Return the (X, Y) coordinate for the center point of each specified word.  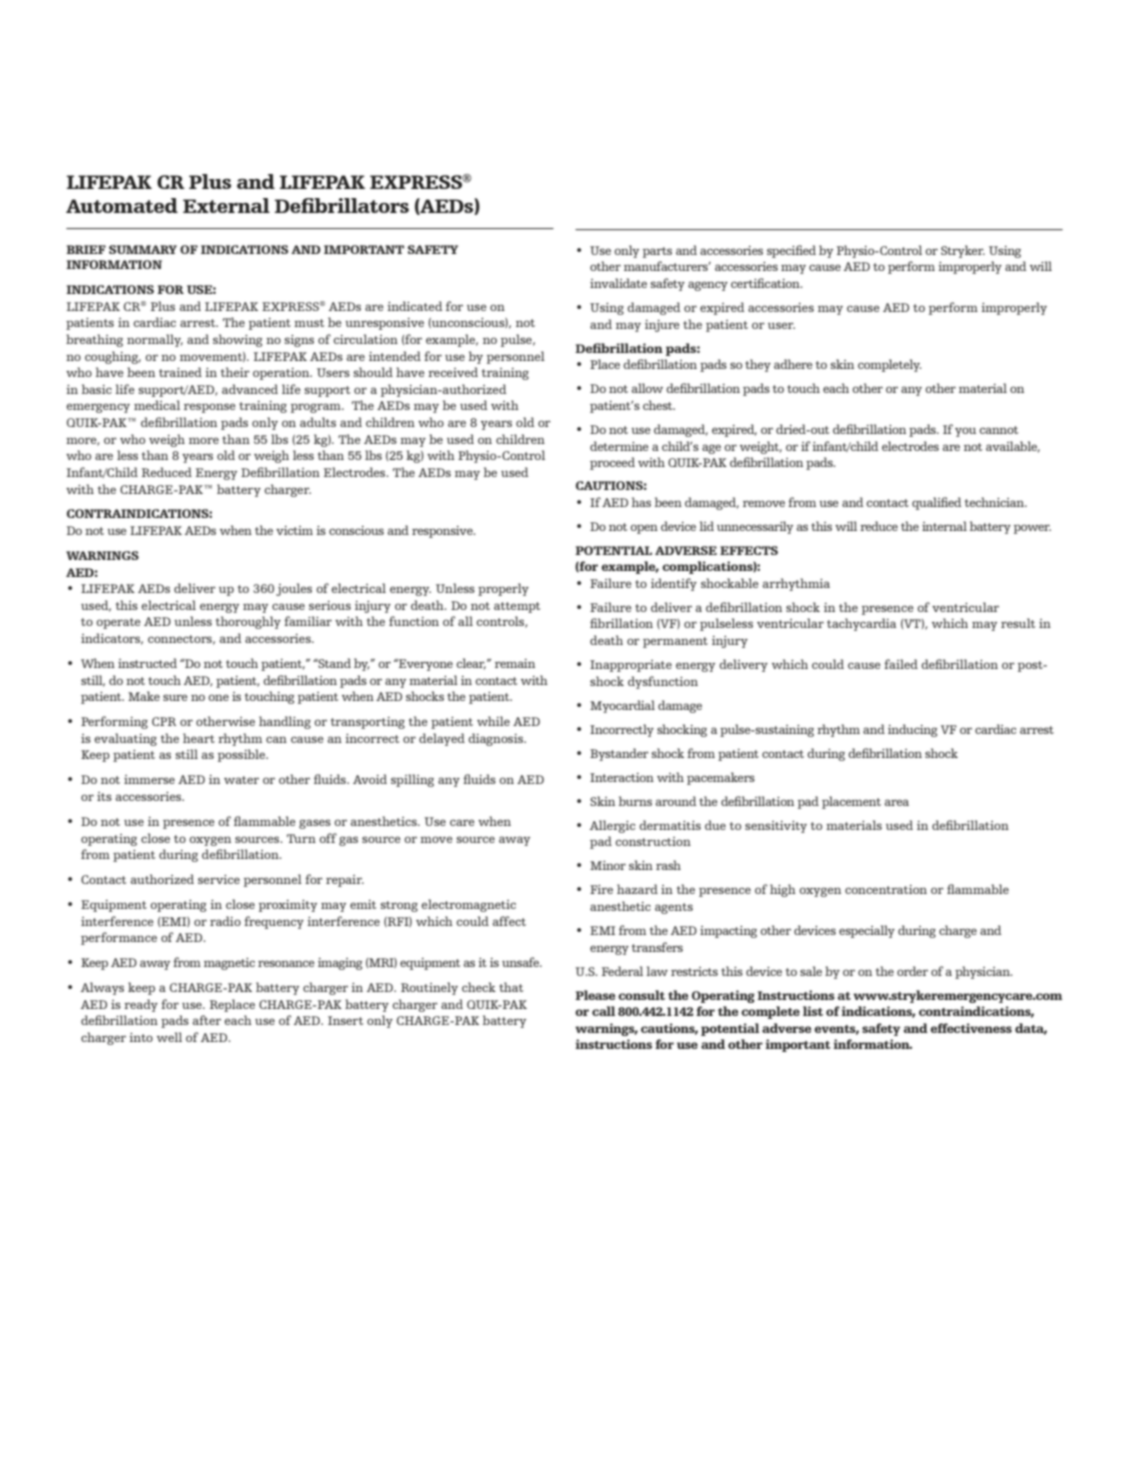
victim (294, 530)
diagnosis (496, 739)
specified (791, 251)
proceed (612, 463)
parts (657, 252)
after (207, 1020)
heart (199, 738)
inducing (913, 730)
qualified (937, 503)
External (226, 205)
